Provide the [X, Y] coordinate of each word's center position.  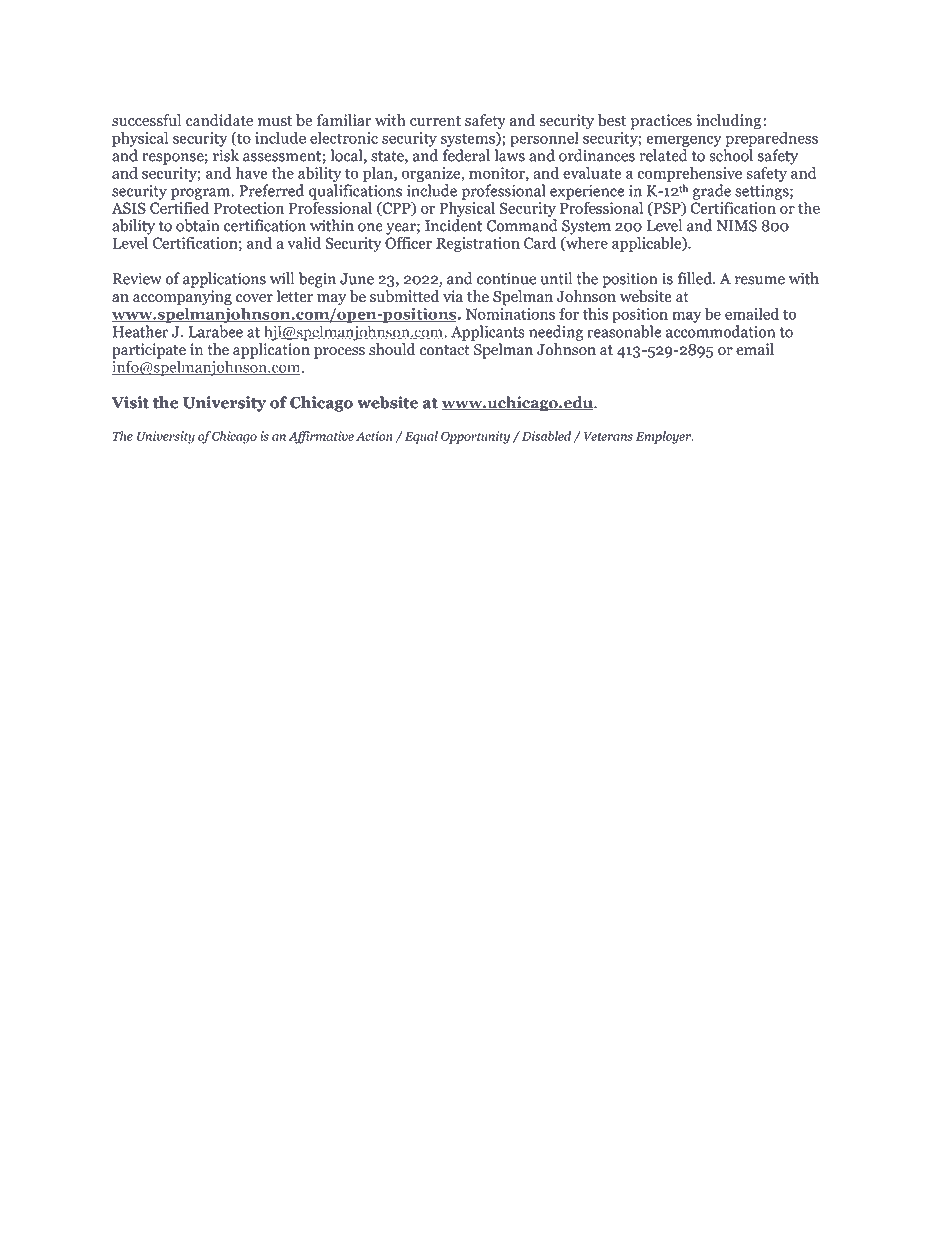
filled [695, 278]
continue [506, 278]
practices [661, 122]
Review [137, 278]
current [435, 121]
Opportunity [475, 437]
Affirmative [321, 437]
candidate [219, 120]
